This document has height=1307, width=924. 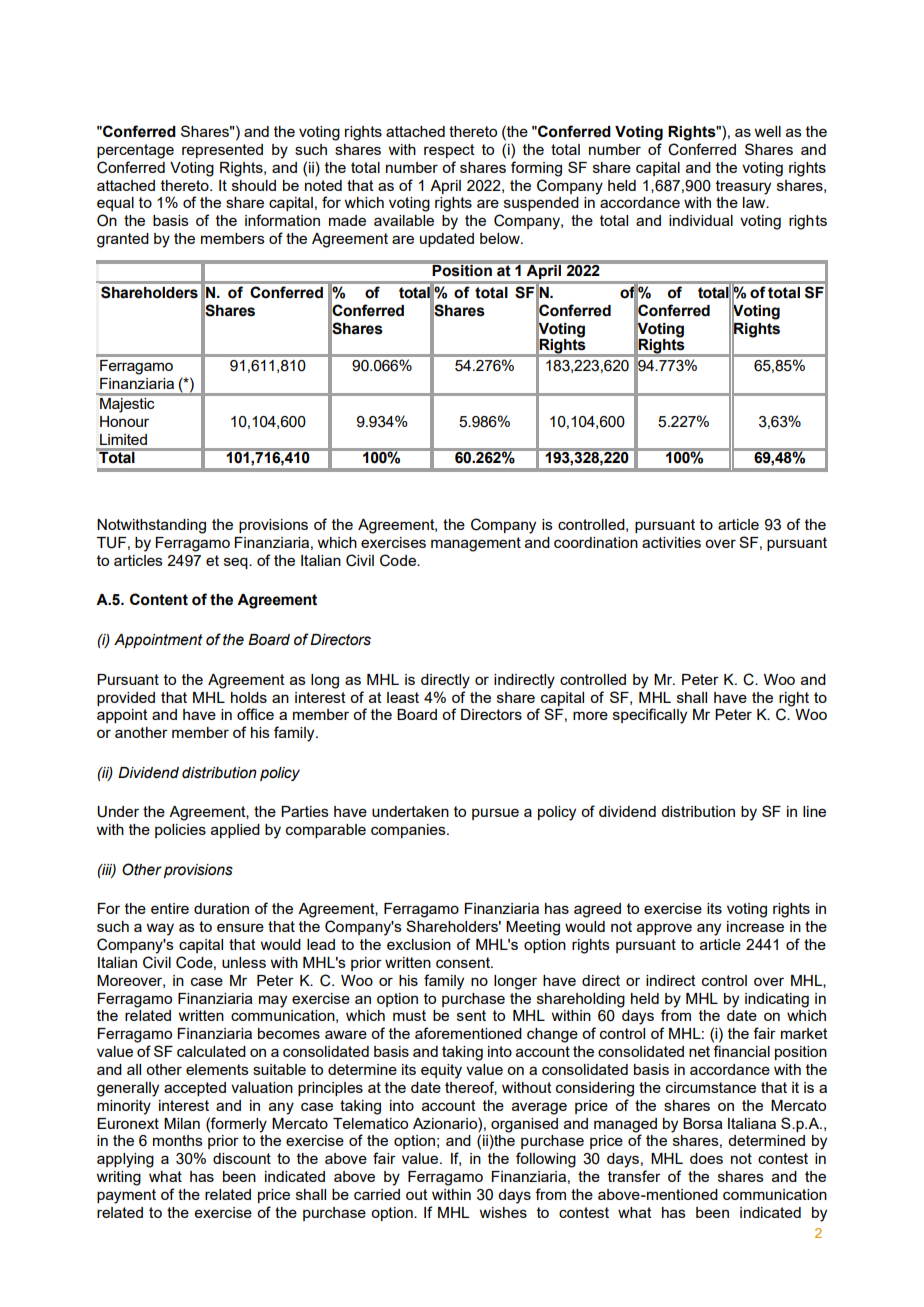 I want to click on holds, so click(x=249, y=697).
